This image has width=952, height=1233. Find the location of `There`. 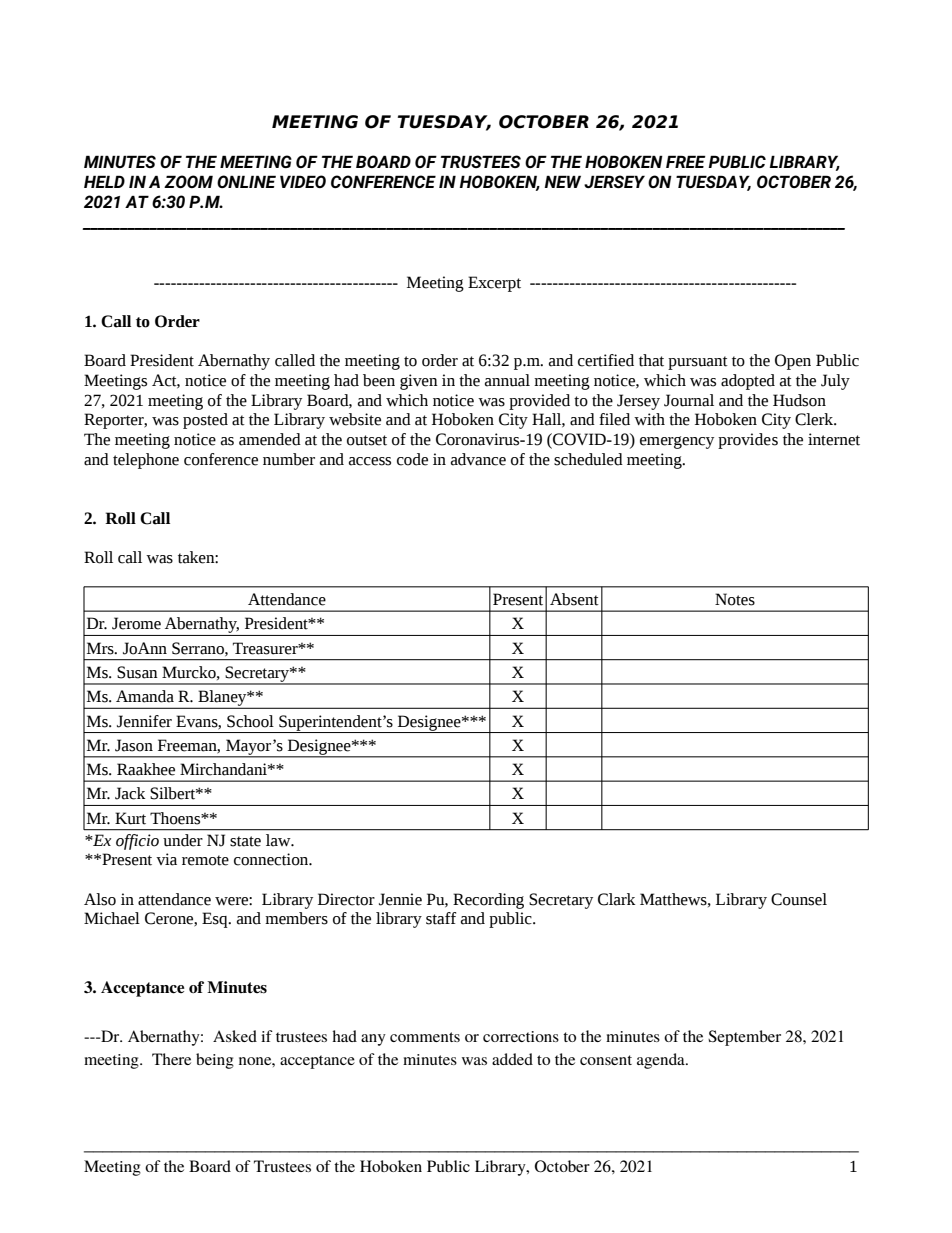

There is located at coordinates (171, 1059).
